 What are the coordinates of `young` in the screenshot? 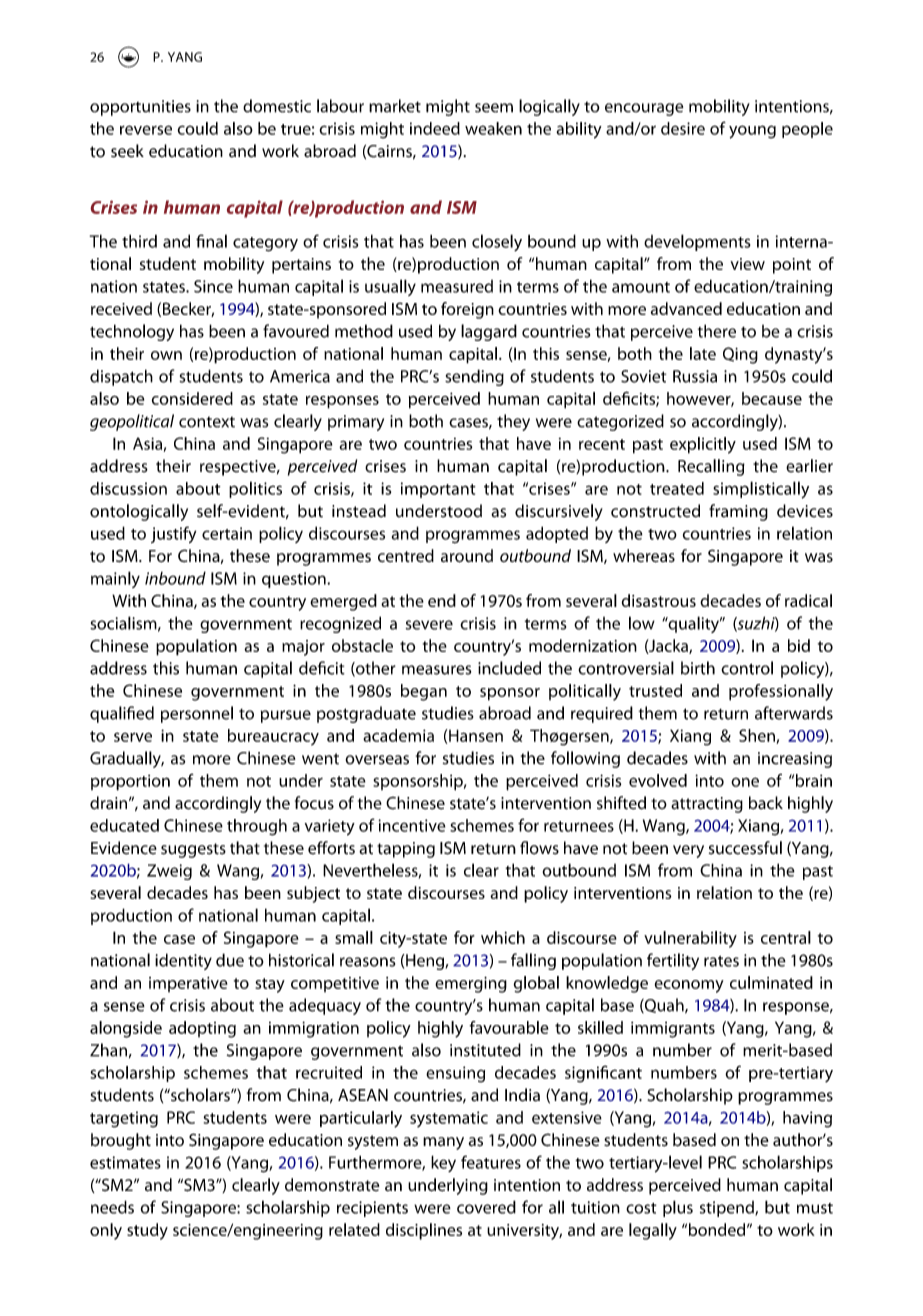 It's located at (752, 132).
